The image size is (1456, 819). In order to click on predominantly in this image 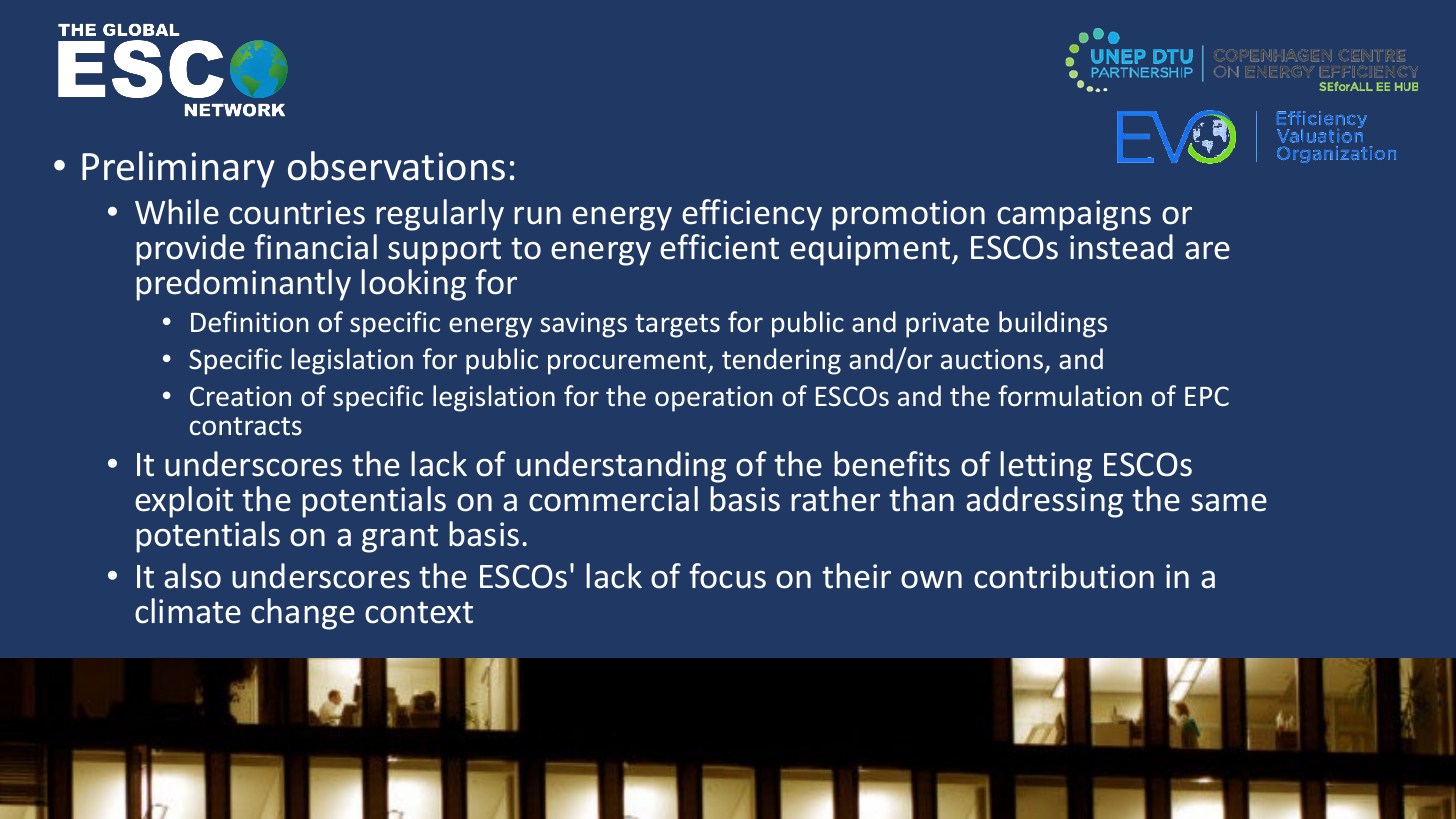, I will do `click(243, 285)`.
